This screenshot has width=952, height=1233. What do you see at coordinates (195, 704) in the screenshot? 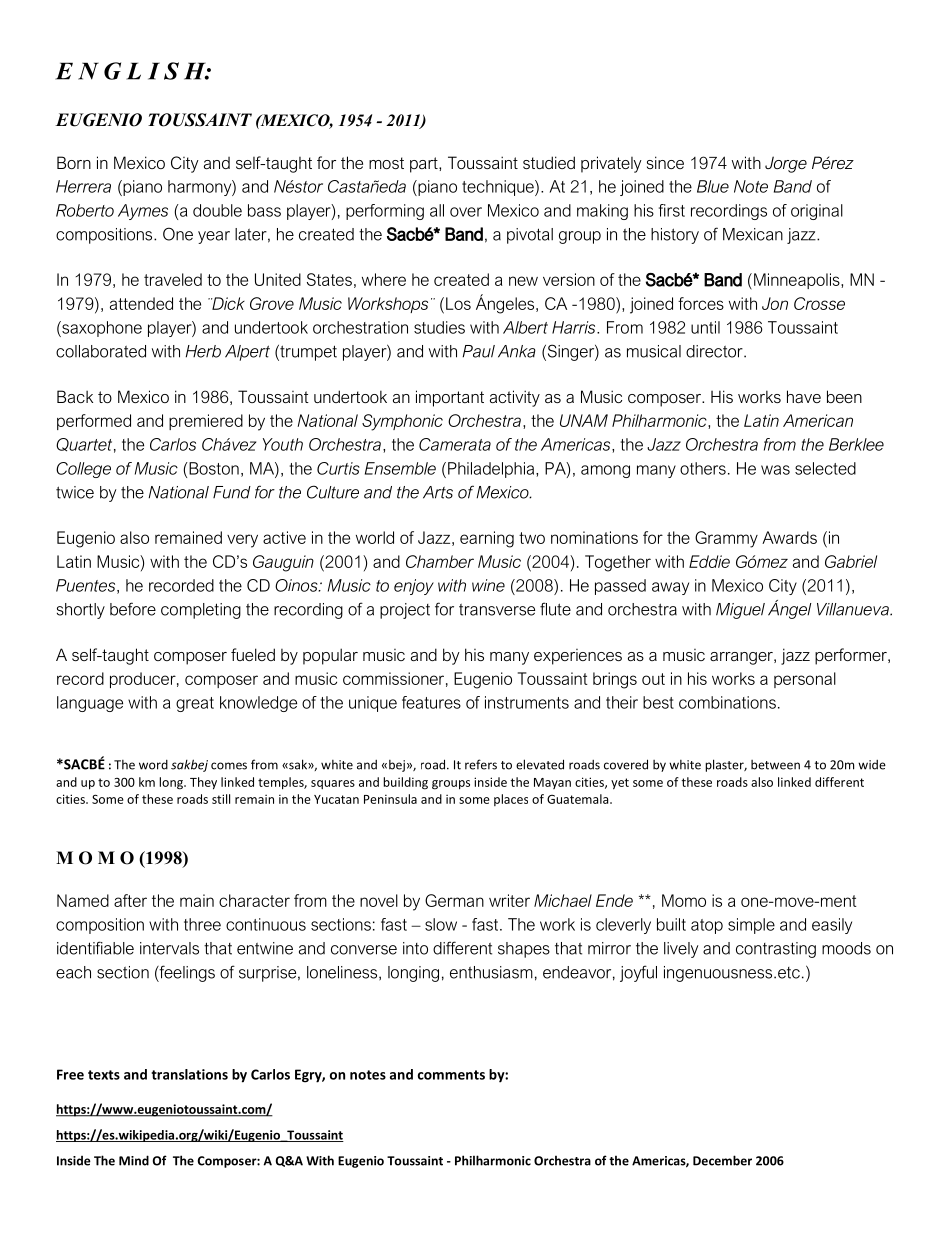
I see `great` at bounding box center [195, 704].
